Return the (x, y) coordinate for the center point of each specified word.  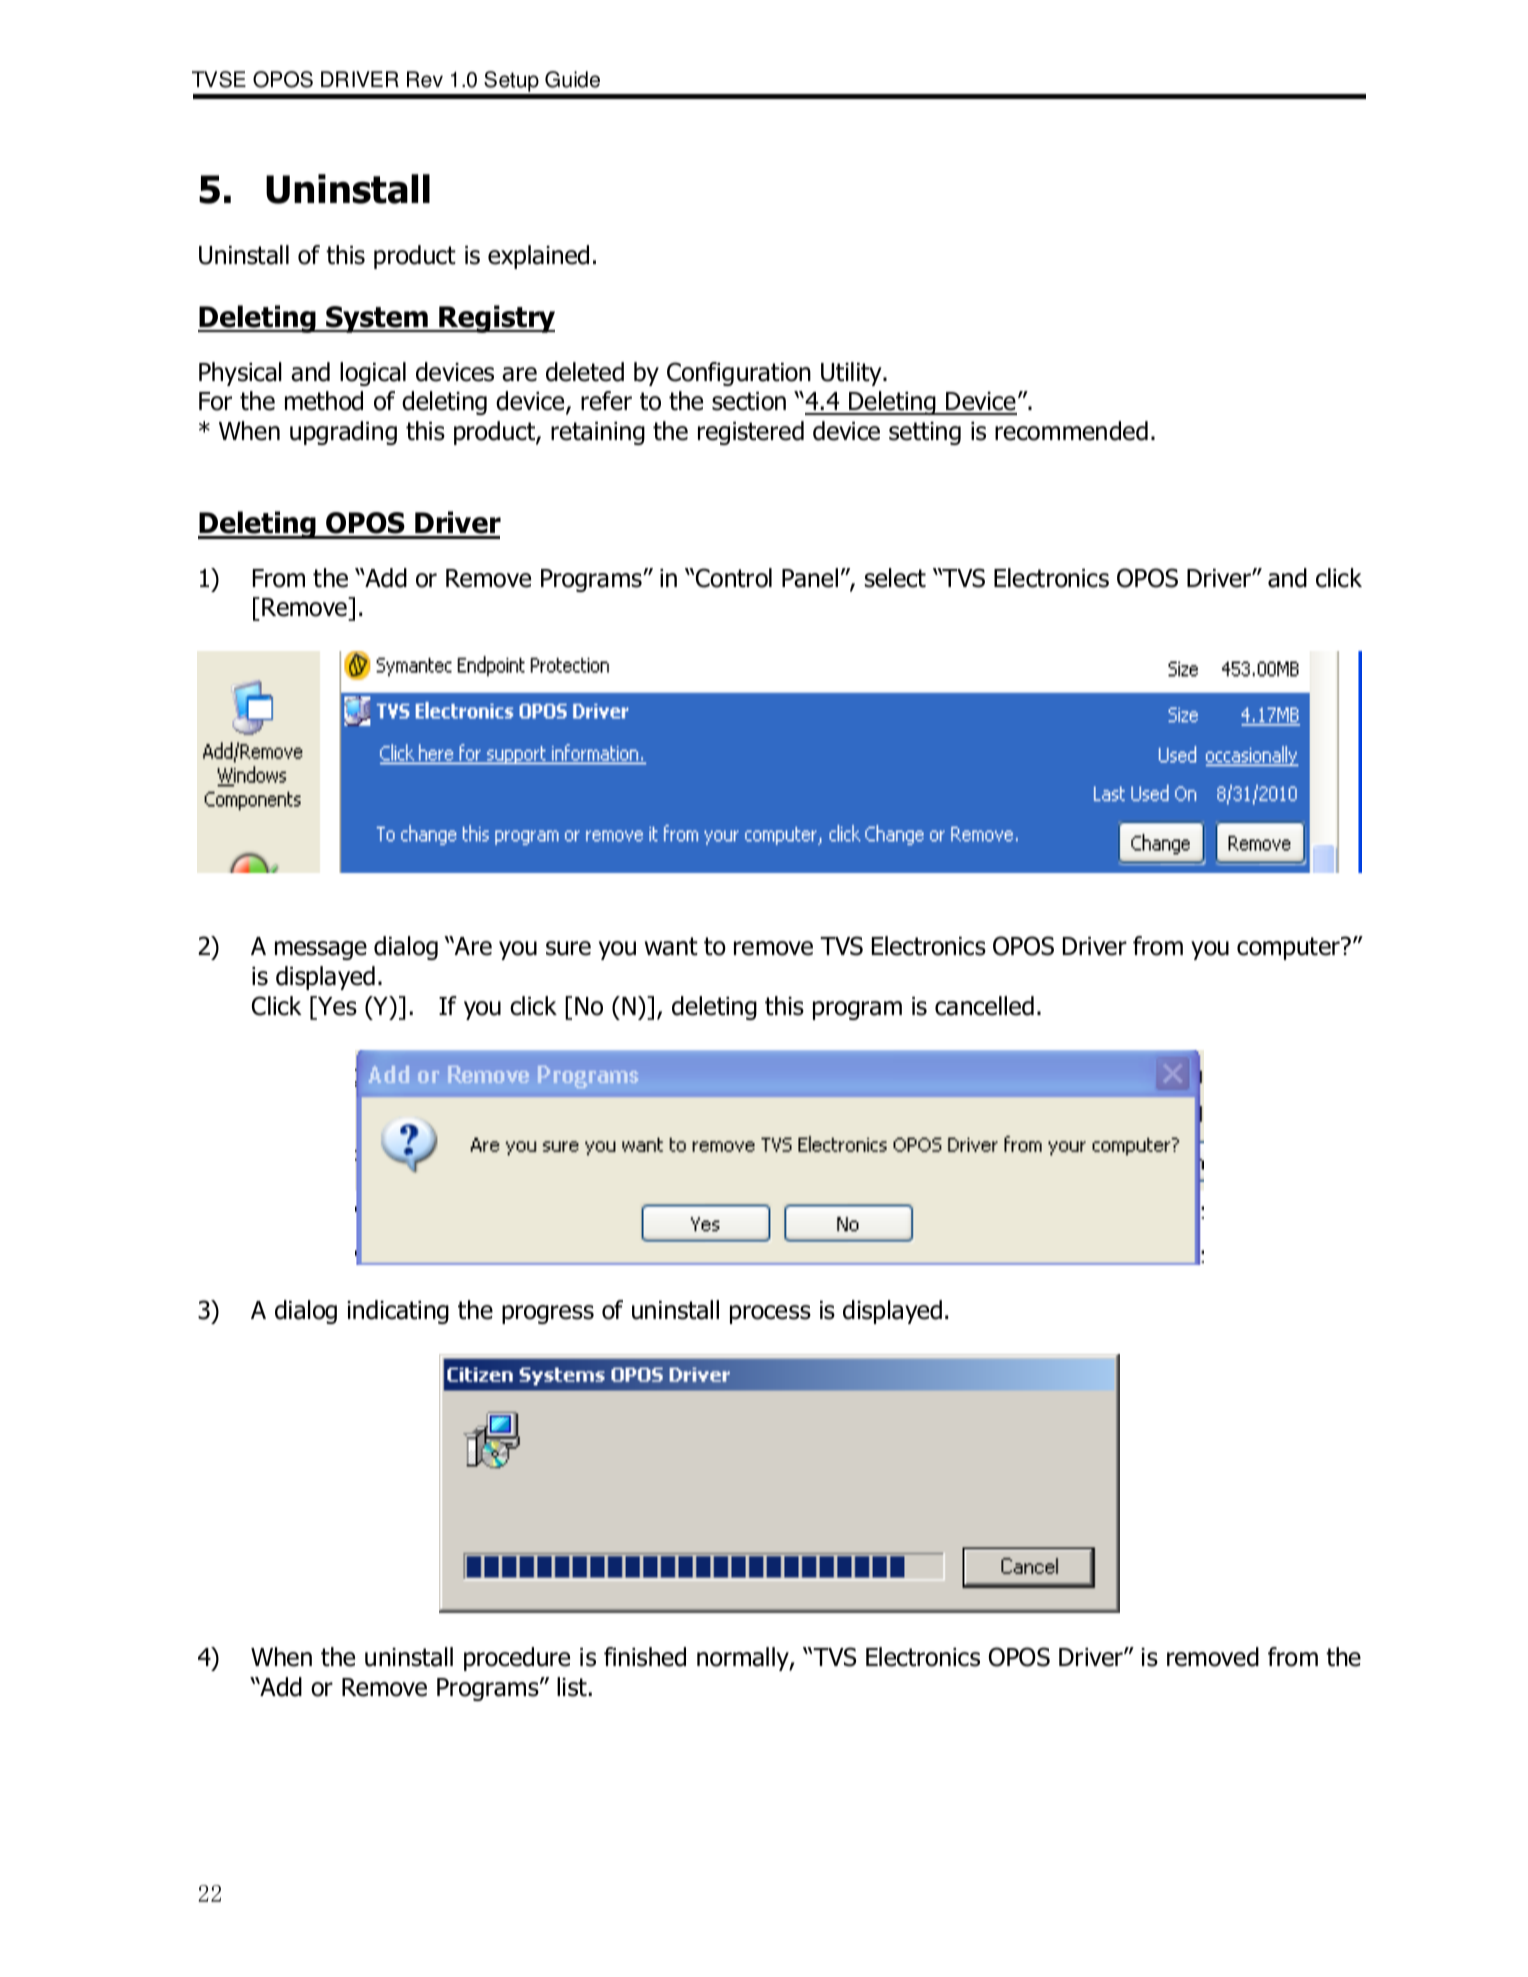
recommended (1071, 431)
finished (645, 1657)
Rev (425, 79)
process (770, 1314)
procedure (517, 1659)
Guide (572, 79)
